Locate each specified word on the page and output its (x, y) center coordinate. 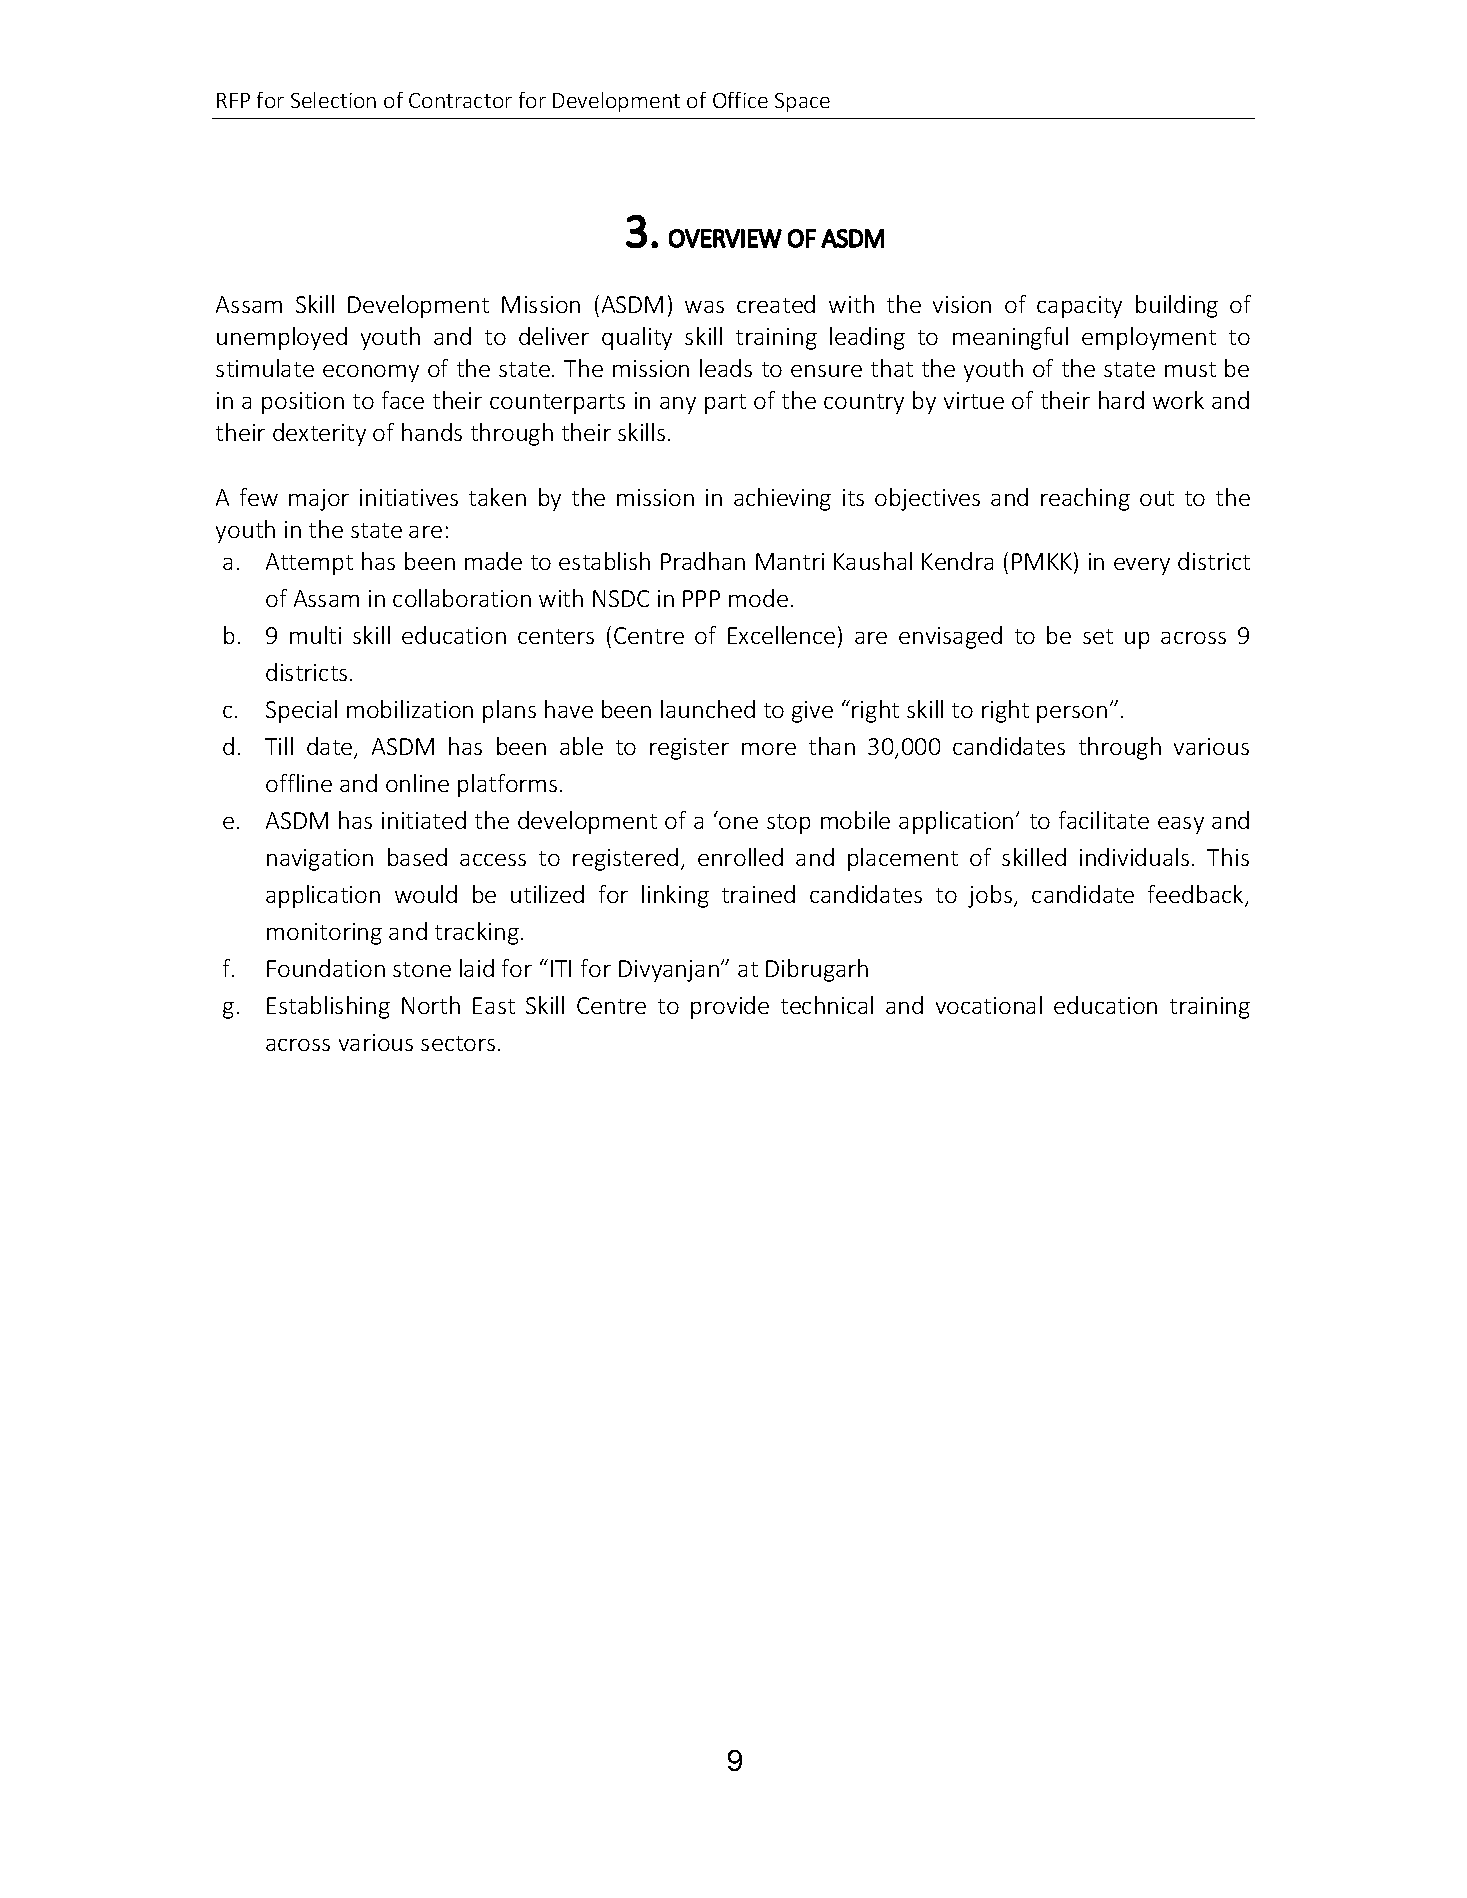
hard (1121, 400)
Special (301, 711)
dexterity (319, 434)
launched (708, 709)
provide (730, 1007)
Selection (333, 100)
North (431, 1005)
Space (802, 102)
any (678, 405)
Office (740, 100)
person (1072, 714)
